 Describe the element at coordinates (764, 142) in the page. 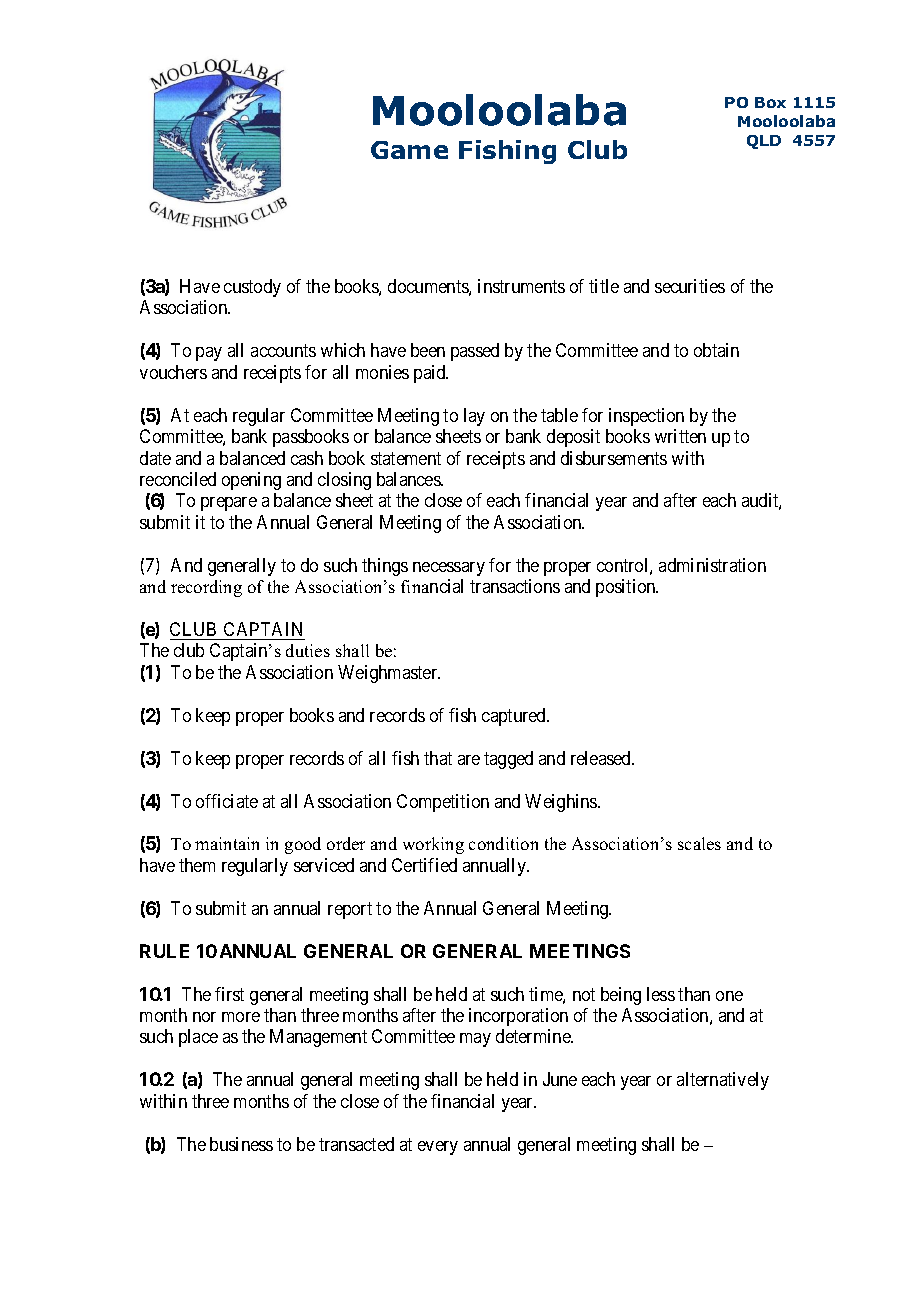

I see `QLD` at that location.
